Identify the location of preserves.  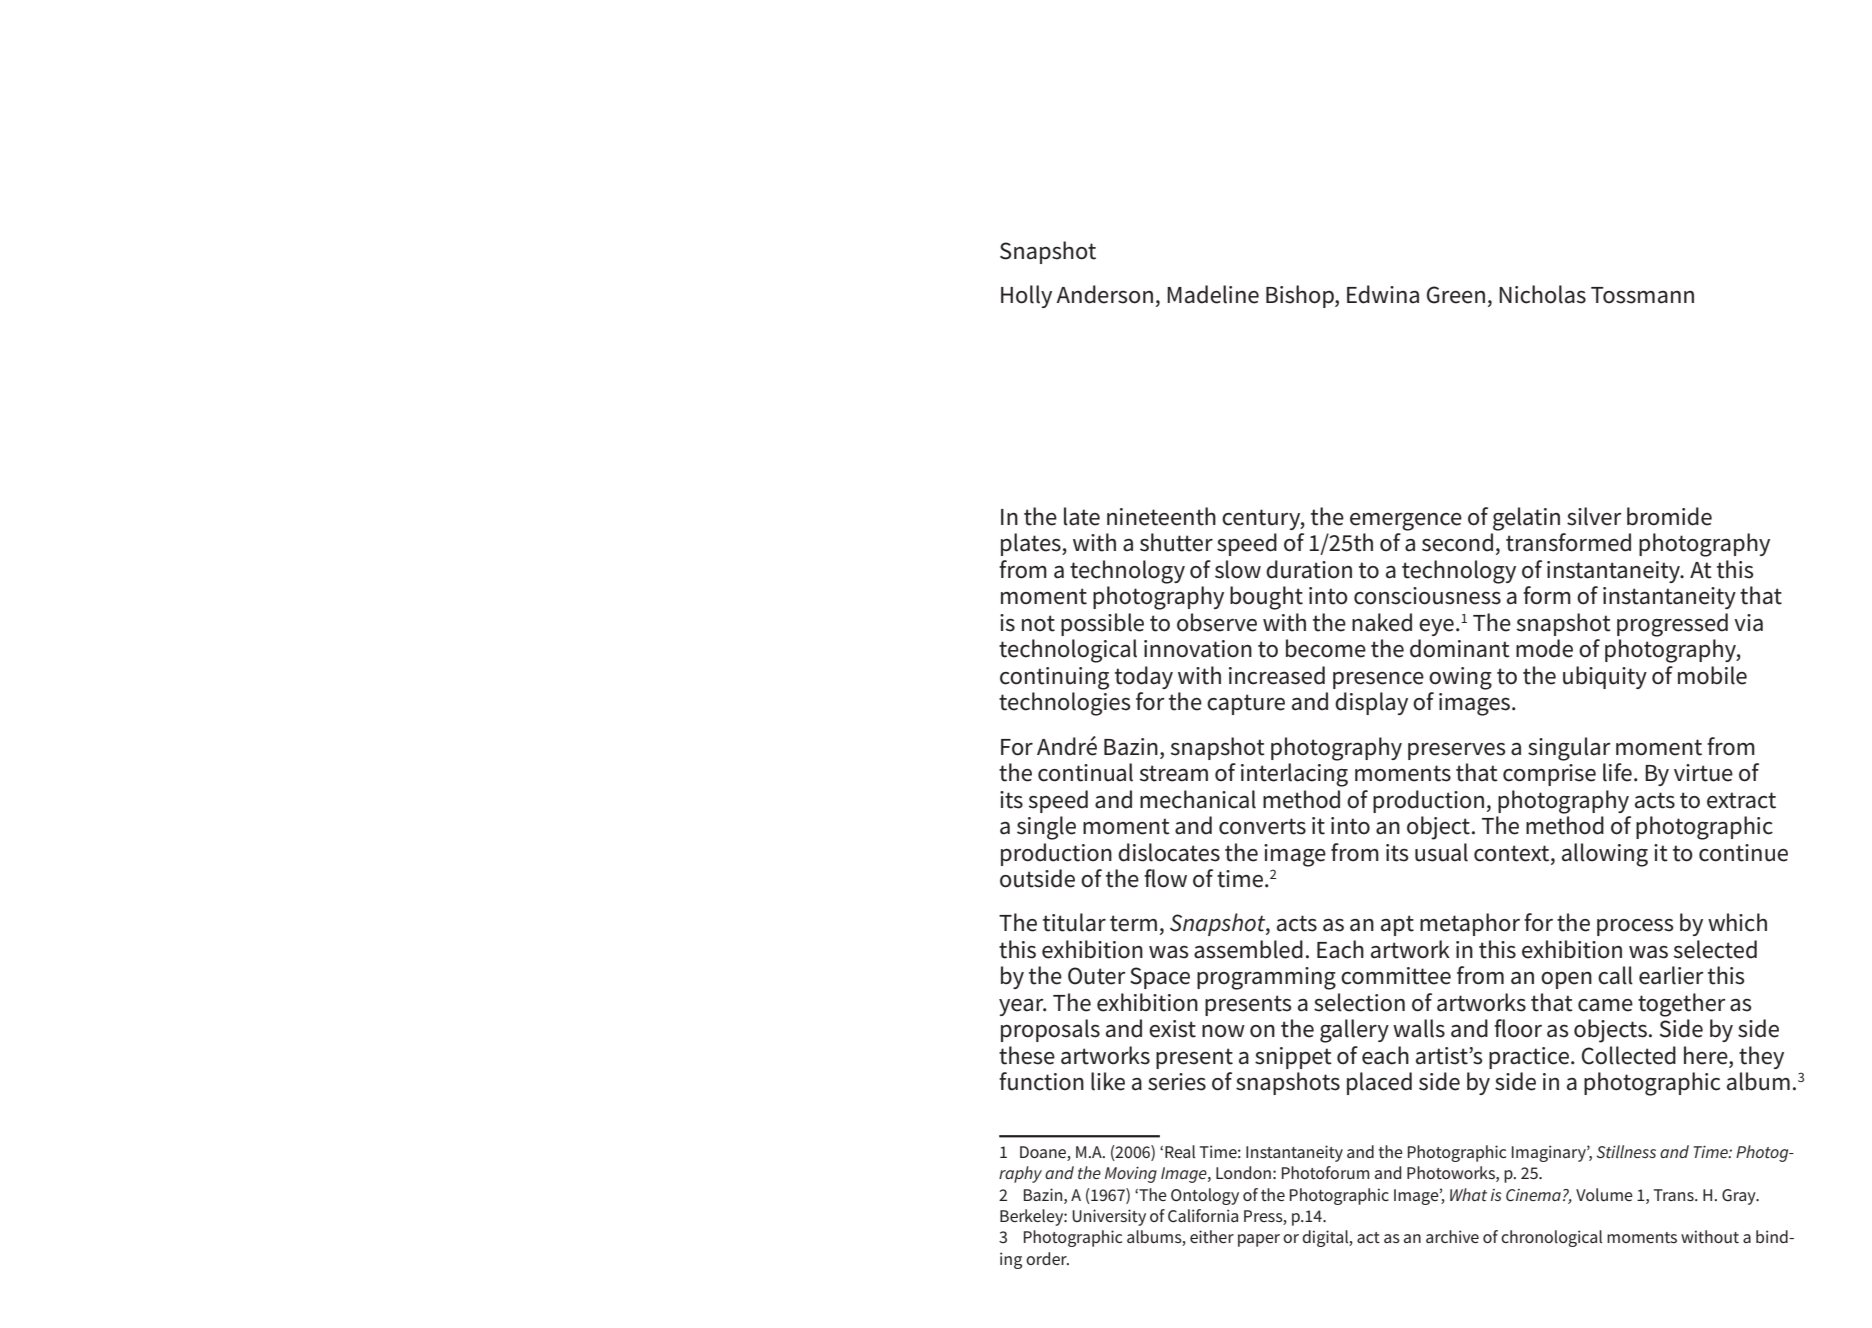
(1457, 751).
